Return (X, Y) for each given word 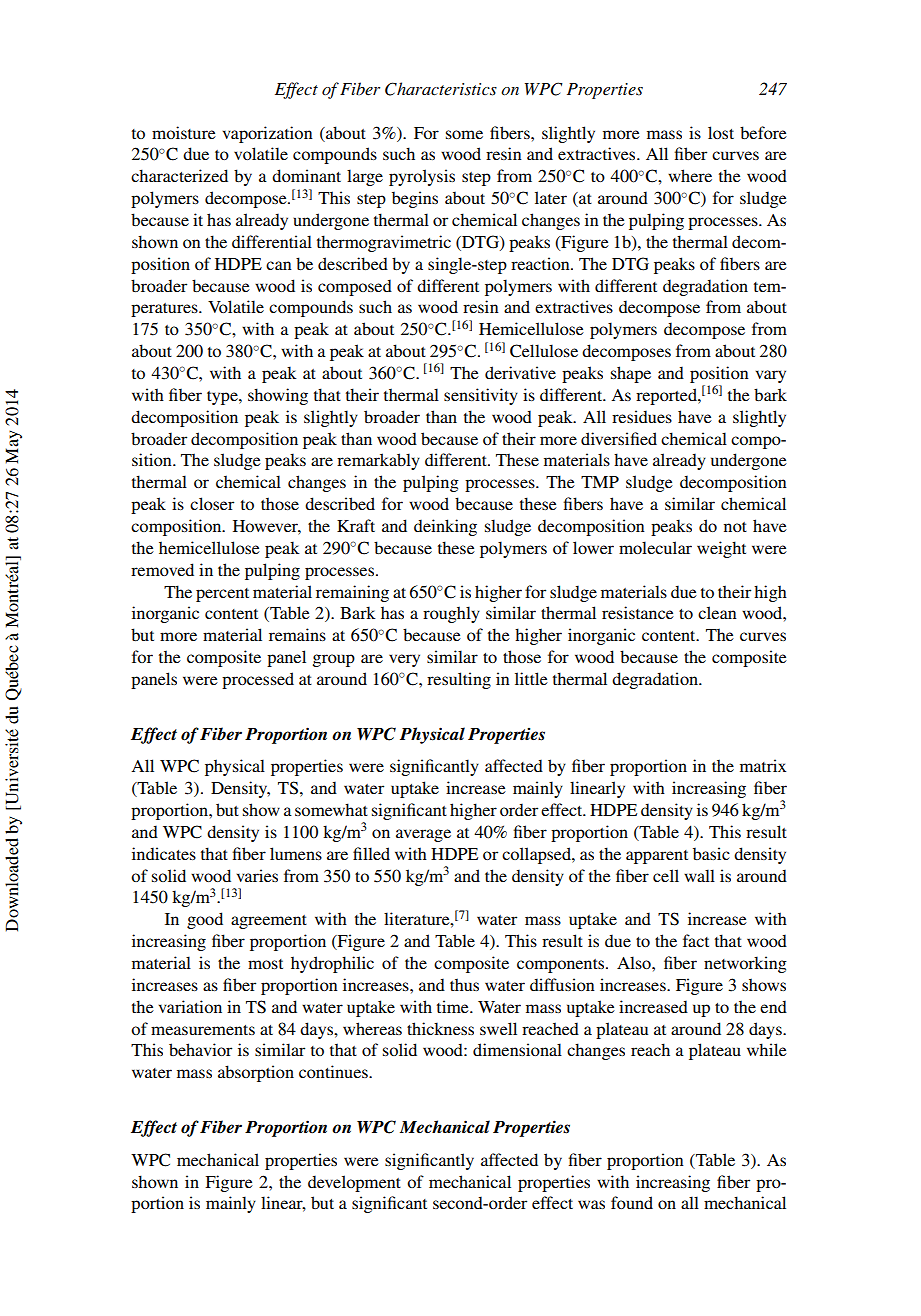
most (265, 964)
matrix (763, 765)
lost (721, 132)
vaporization (268, 134)
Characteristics (441, 89)
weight (721, 549)
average (423, 835)
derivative (520, 372)
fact (696, 940)
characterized (179, 175)
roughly (451, 614)
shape (631, 374)
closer (212, 503)
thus (464, 984)
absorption (256, 1073)
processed (258, 680)
